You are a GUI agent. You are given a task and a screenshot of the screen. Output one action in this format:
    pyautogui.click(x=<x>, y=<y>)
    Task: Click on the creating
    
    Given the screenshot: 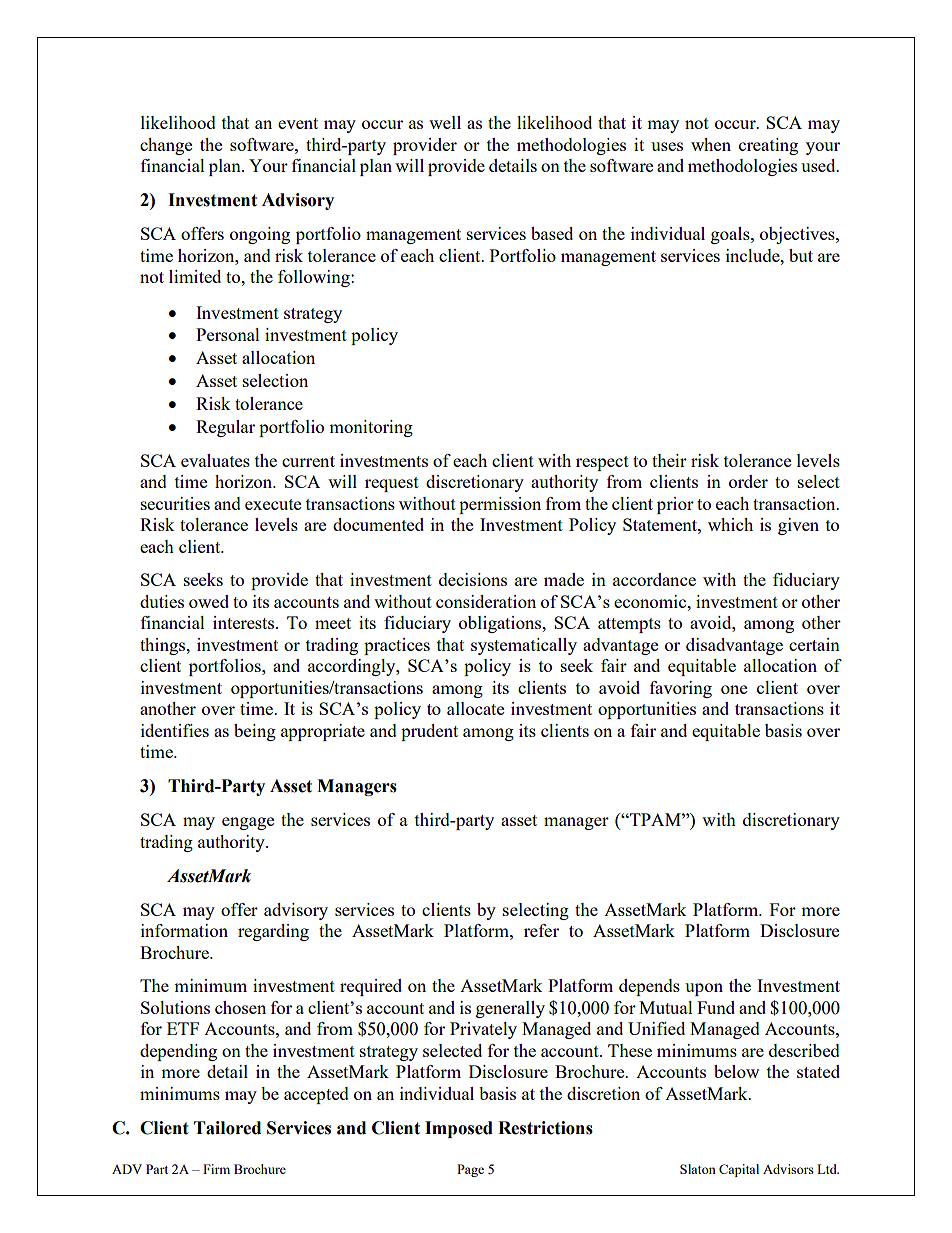 What is the action you would take?
    pyautogui.click(x=768, y=146)
